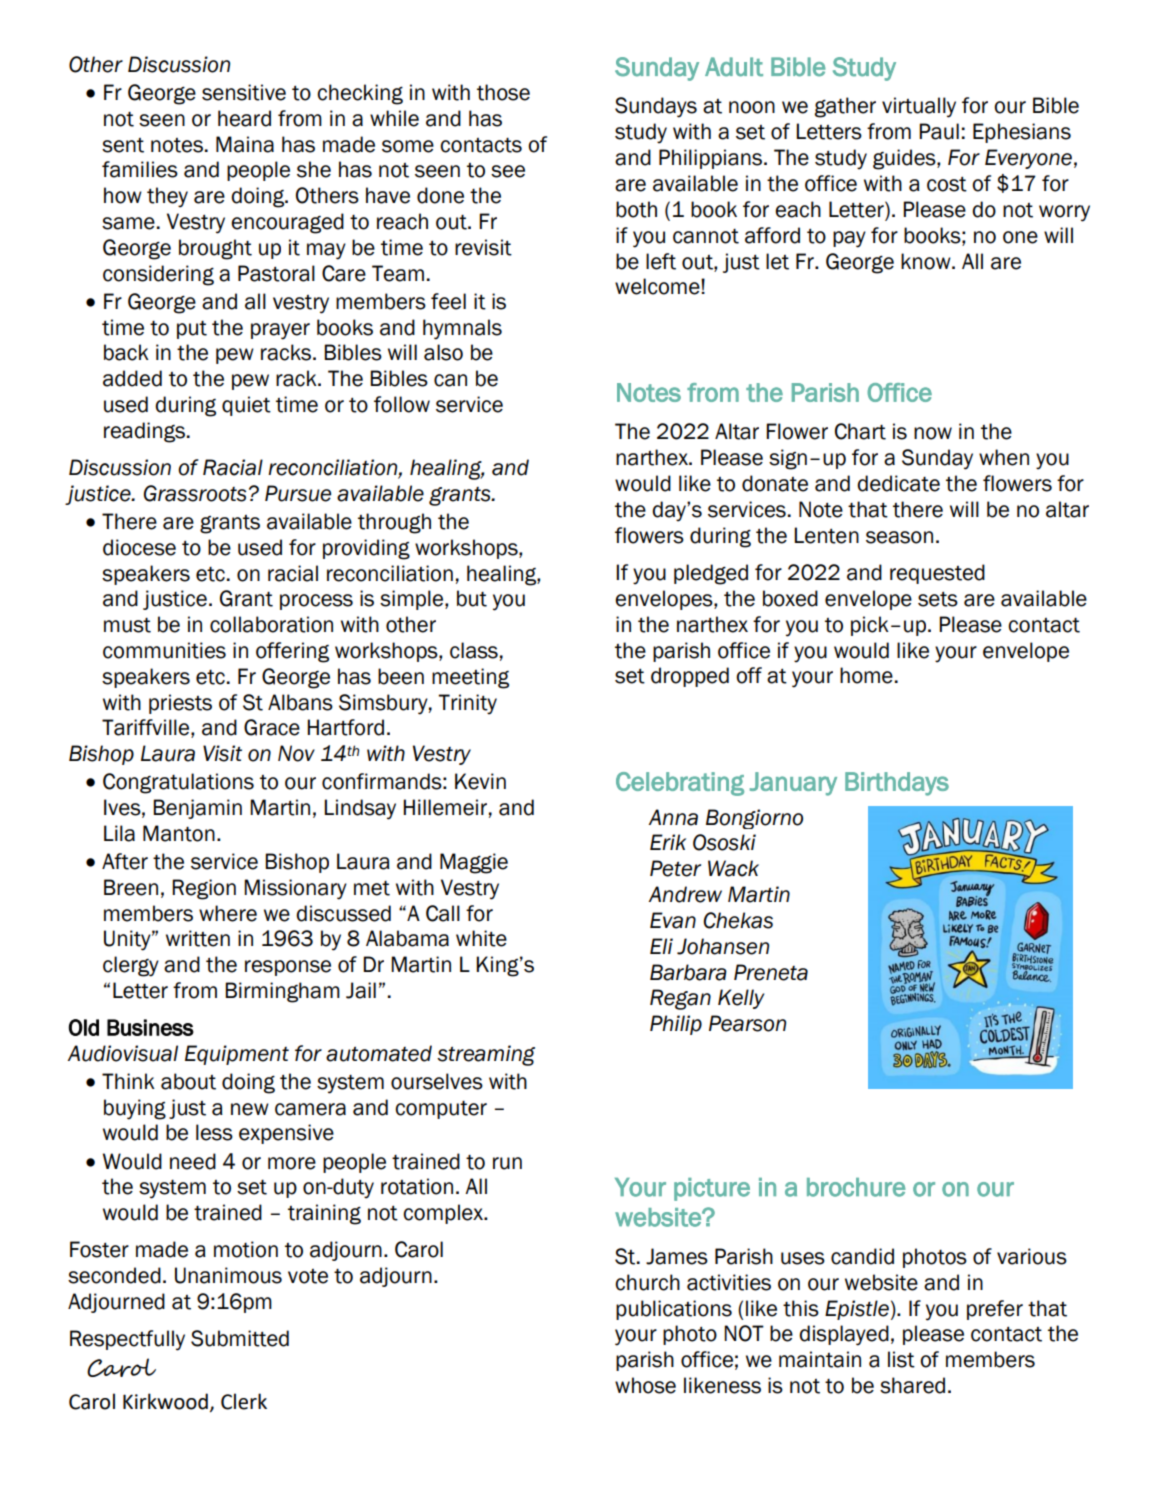 The width and height of the screenshot is (1162, 1504). Describe the element at coordinates (747, 1023) in the screenshot. I see `Pearson` at that location.
